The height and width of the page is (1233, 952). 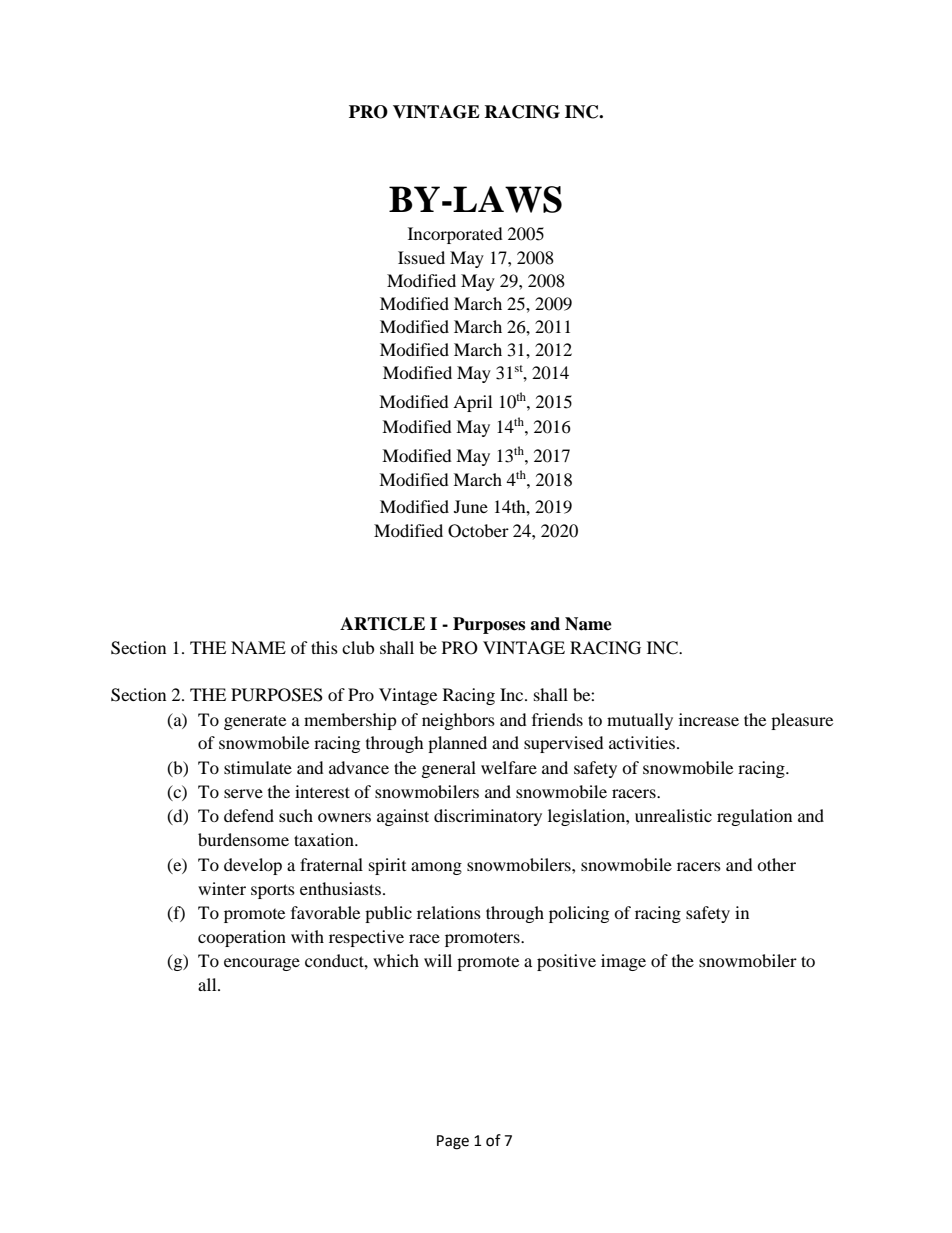 What do you see at coordinates (421, 257) in the page?
I see `Issued` at bounding box center [421, 257].
